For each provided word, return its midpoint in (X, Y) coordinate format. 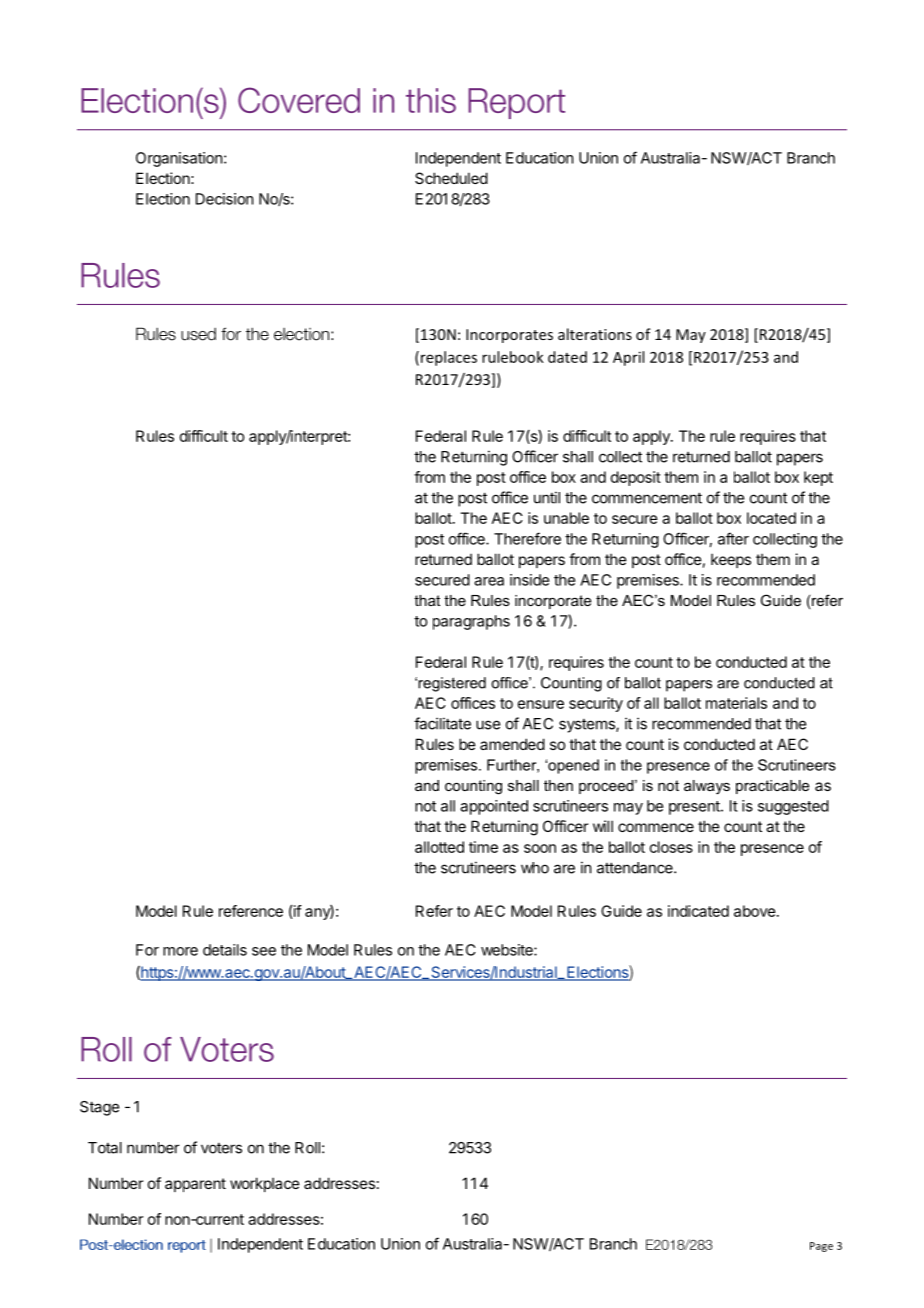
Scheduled (451, 178)
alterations (595, 334)
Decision (224, 199)
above (755, 911)
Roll (307, 1148)
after (733, 538)
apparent (195, 1185)
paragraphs (471, 622)
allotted (439, 847)
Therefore (527, 538)
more (180, 951)
